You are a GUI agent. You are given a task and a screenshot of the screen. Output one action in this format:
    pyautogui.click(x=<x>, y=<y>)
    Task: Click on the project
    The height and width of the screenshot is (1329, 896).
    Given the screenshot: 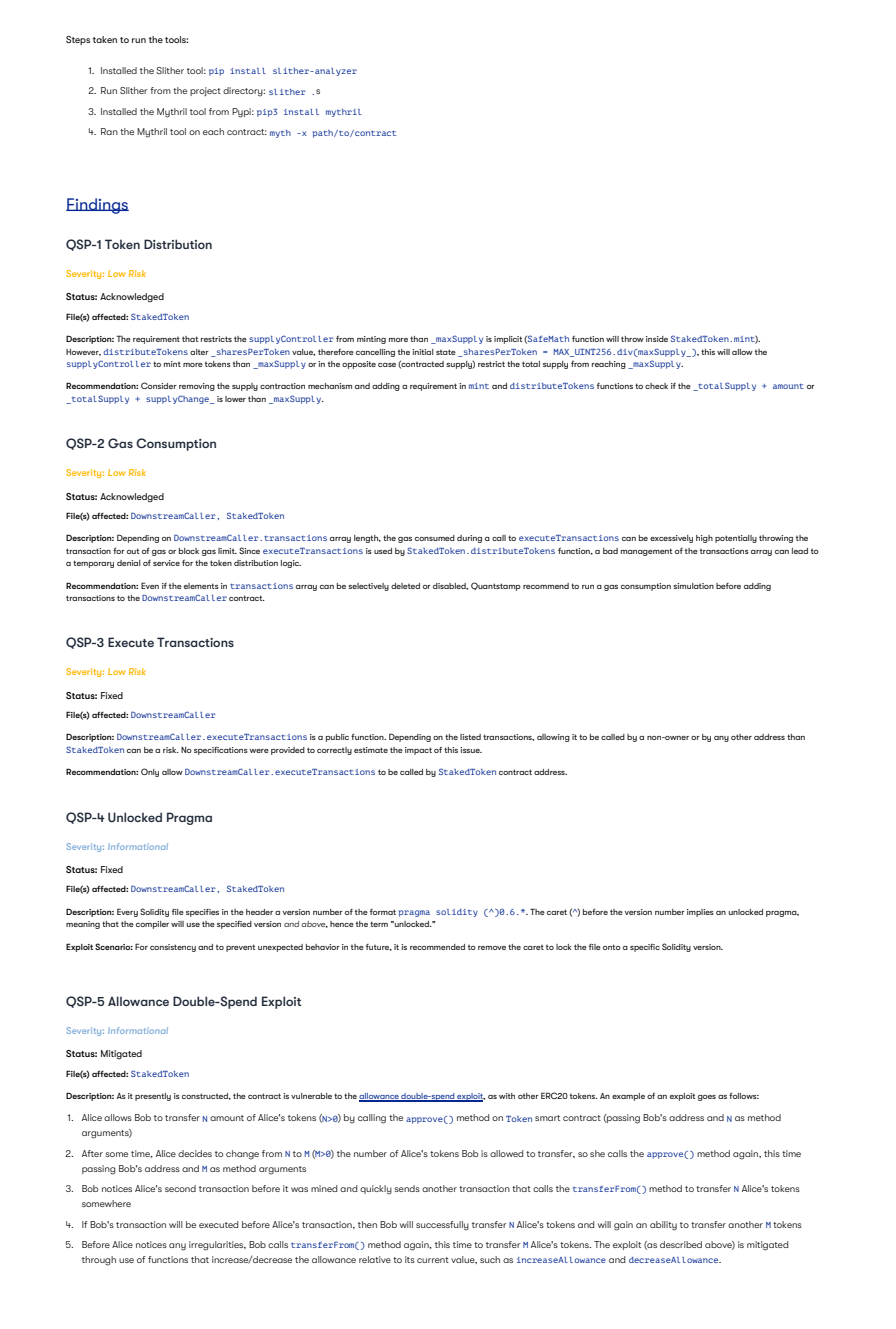 What is the action you would take?
    pyautogui.click(x=205, y=91)
